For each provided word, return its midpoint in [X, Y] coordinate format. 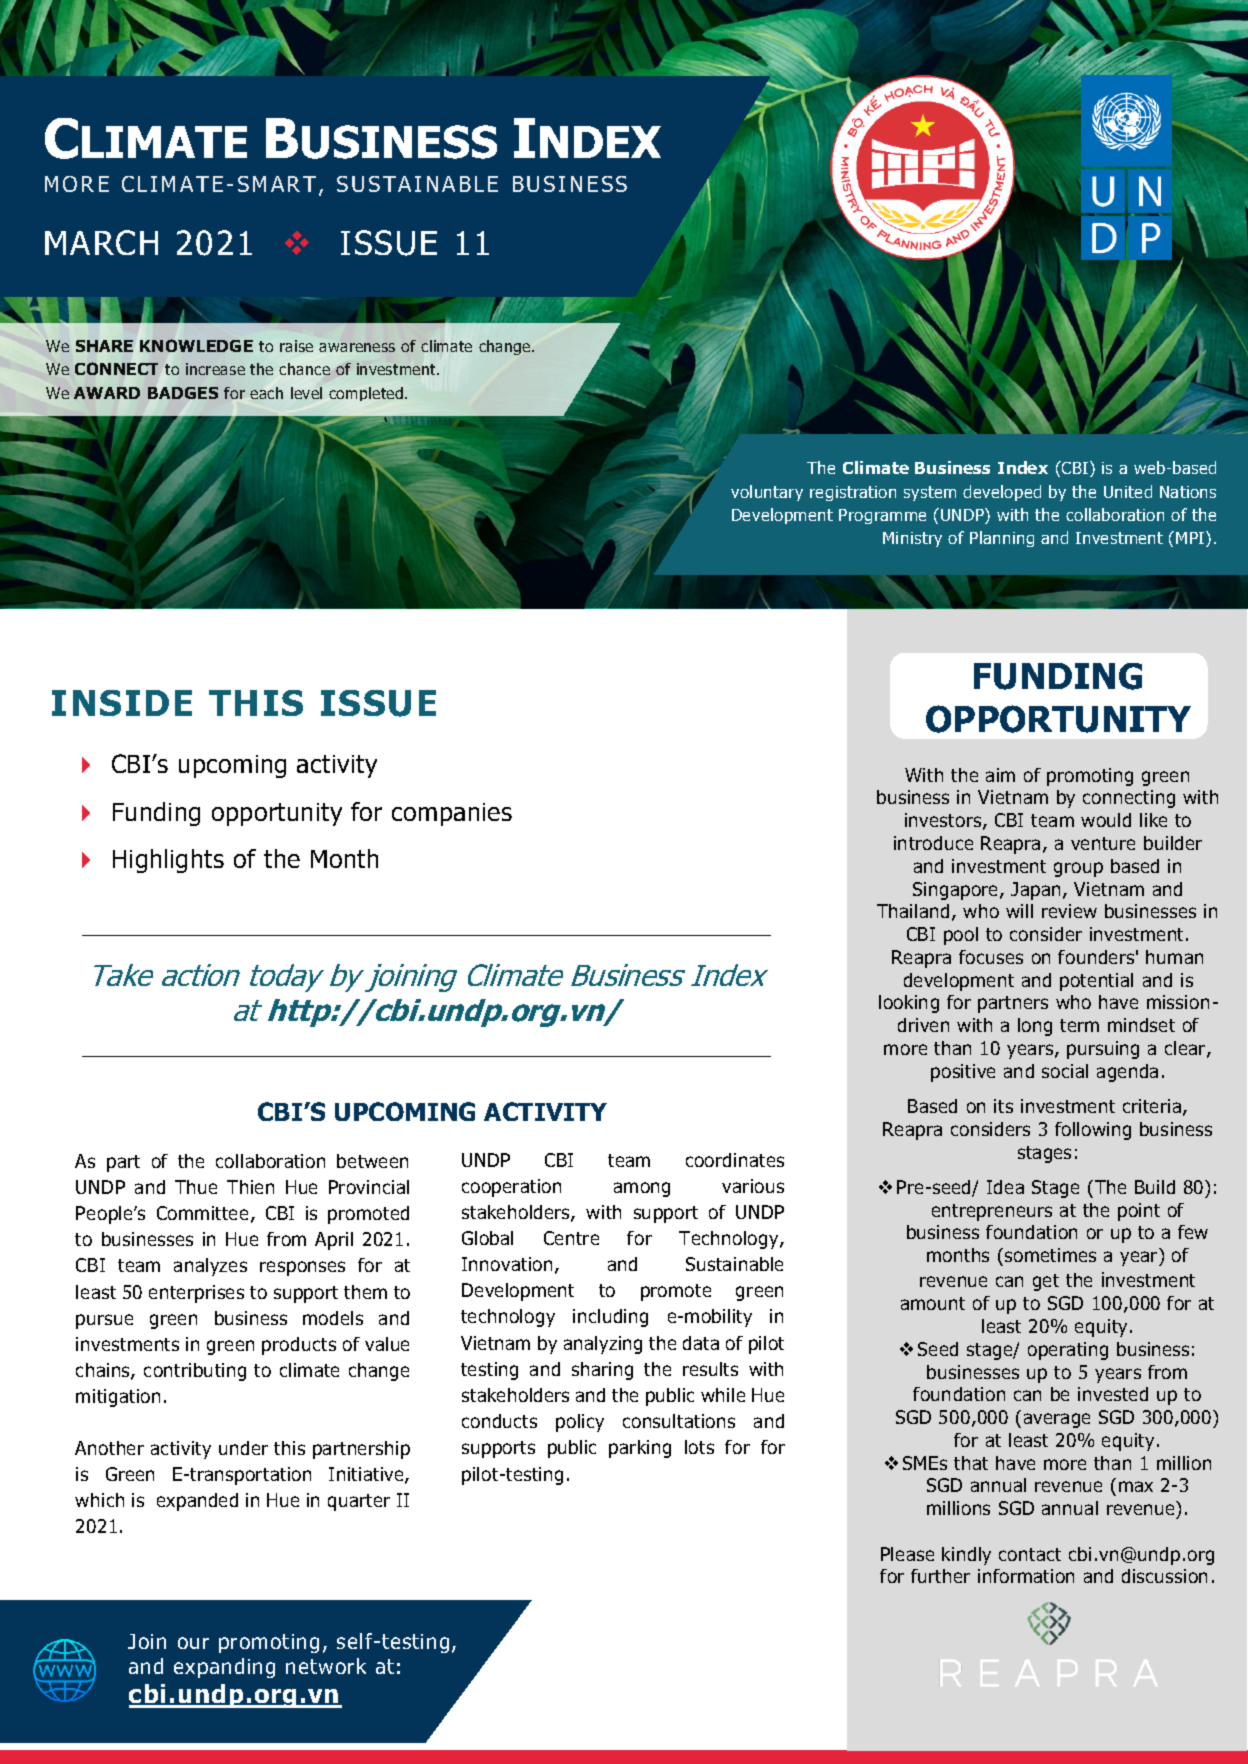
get [1046, 1282]
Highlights [168, 861]
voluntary [767, 493]
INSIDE [122, 703]
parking [640, 1449]
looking [909, 1004]
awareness [357, 347]
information [1026, 1576]
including [610, 1318]
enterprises [196, 1294]
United [1128, 491]
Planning [1002, 539]
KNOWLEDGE [196, 345]
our [193, 1643]
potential [1096, 982]
